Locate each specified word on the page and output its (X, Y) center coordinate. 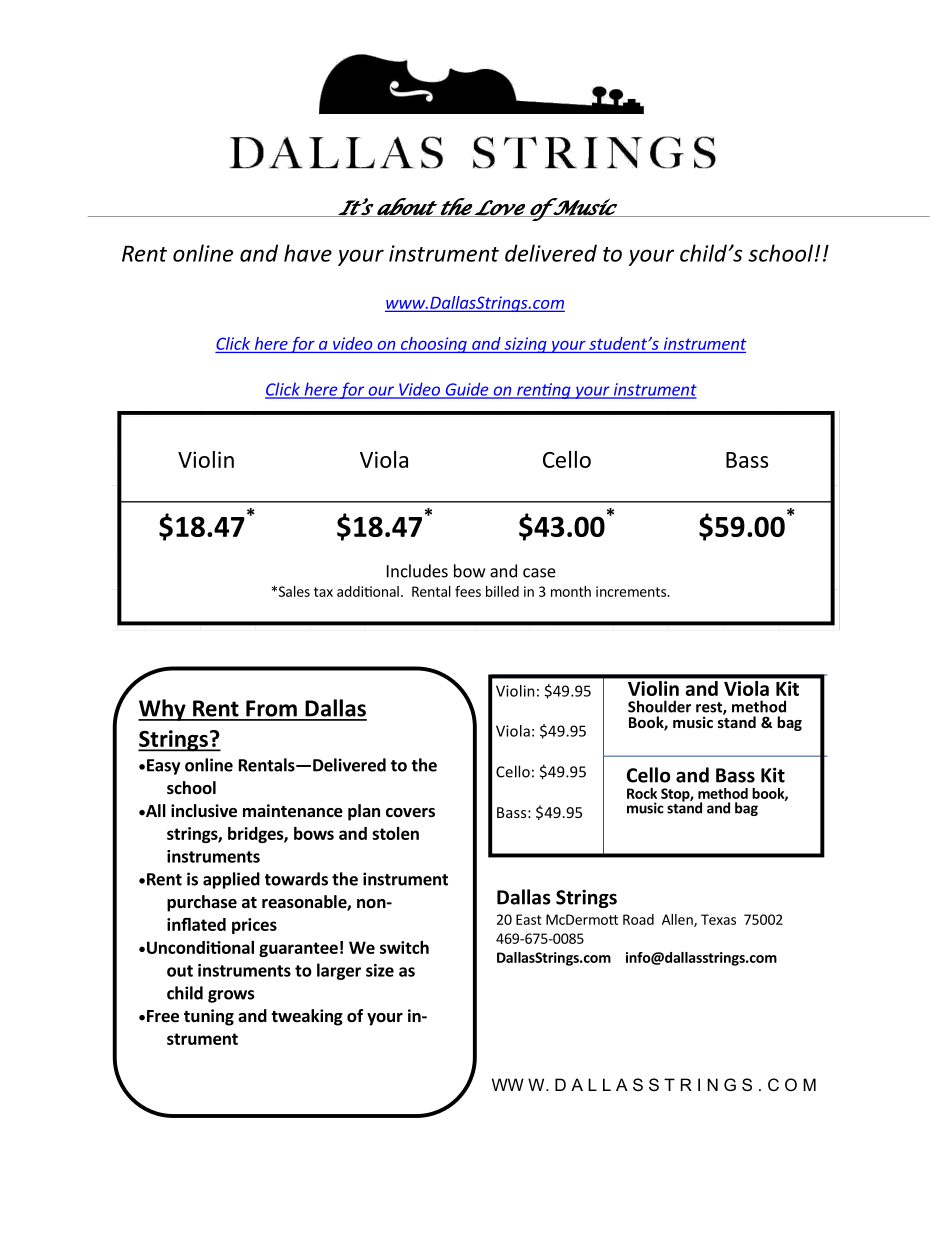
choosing (433, 345)
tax (323, 592)
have (308, 253)
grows (231, 996)
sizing (525, 345)
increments (632, 591)
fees (468, 591)
